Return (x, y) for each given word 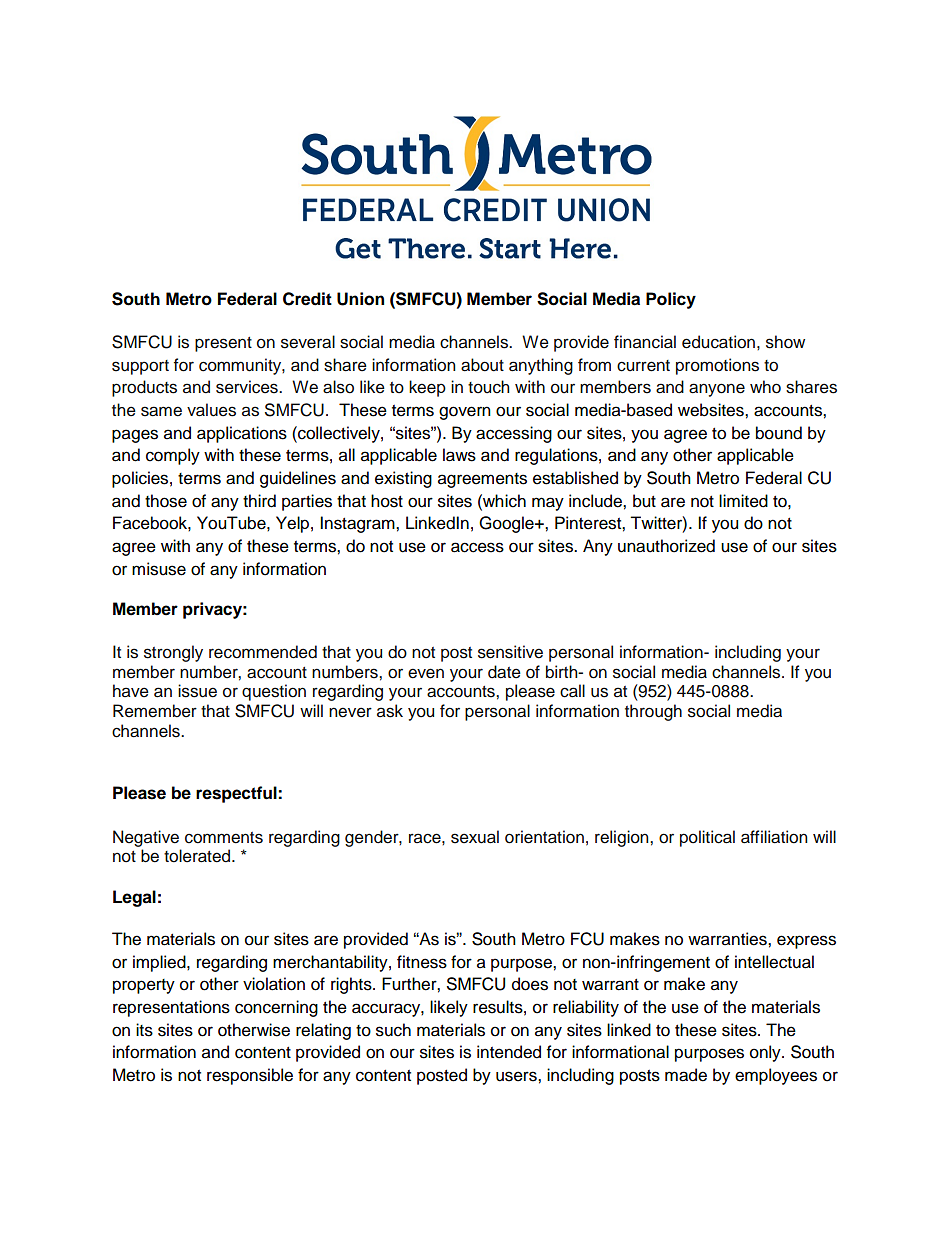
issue (197, 691)
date (504, 672)
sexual (475, 837)
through (653, 712)
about (482, 365)
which (503, 501)
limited (743, 501)
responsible (250, 1076)
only (766, 1053)
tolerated (198, 856)
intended (509, 1052)
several (308, 342)
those (166, 501)
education (718, 342)
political (707, 838)
